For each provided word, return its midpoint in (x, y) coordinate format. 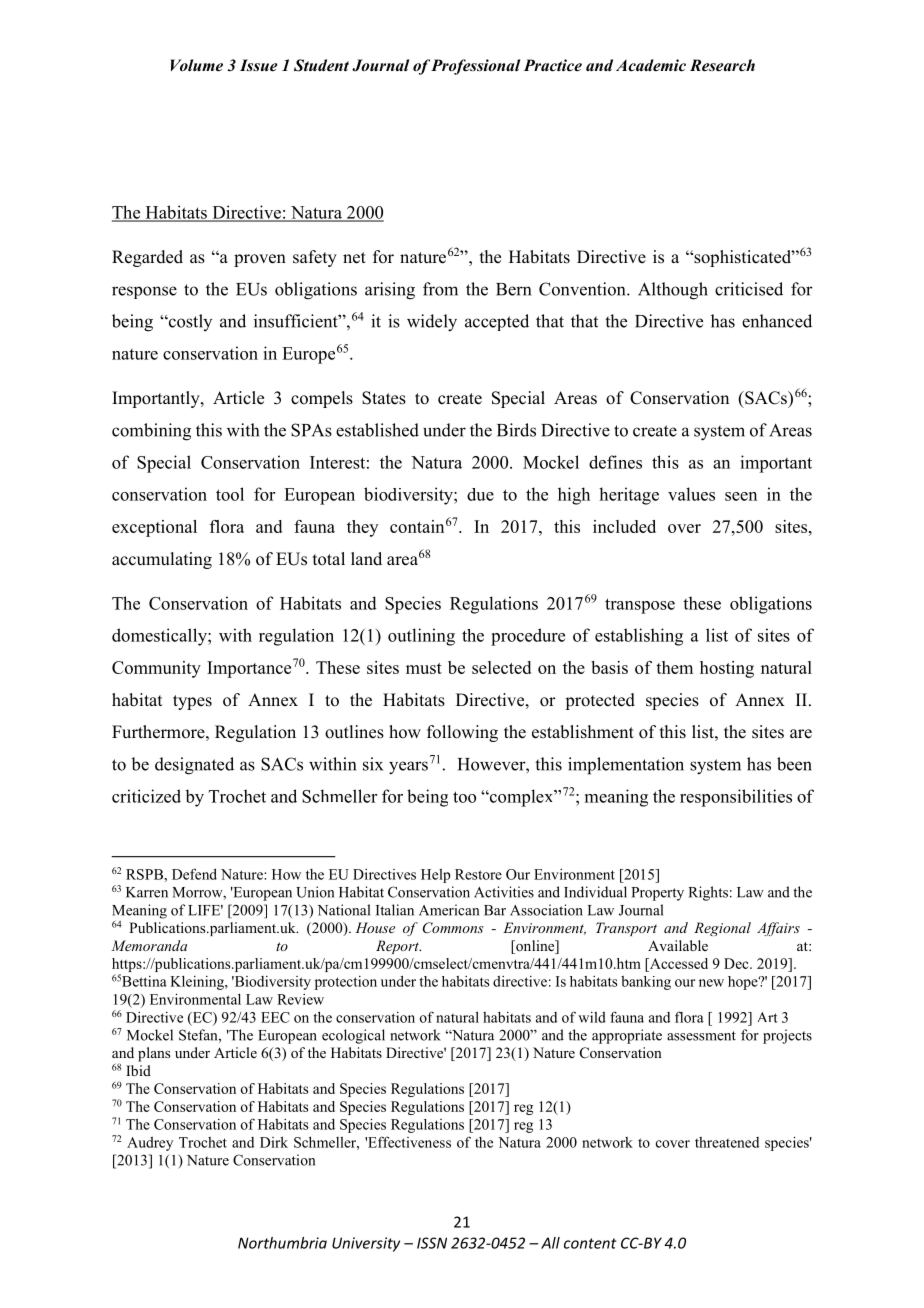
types (192, 702)
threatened (727, 1142)
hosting (727, 669)
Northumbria (282, 1243)
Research (722, 65)
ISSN (432, 1243)
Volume (196, 65)
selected (501, 667)
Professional (475, 67)
